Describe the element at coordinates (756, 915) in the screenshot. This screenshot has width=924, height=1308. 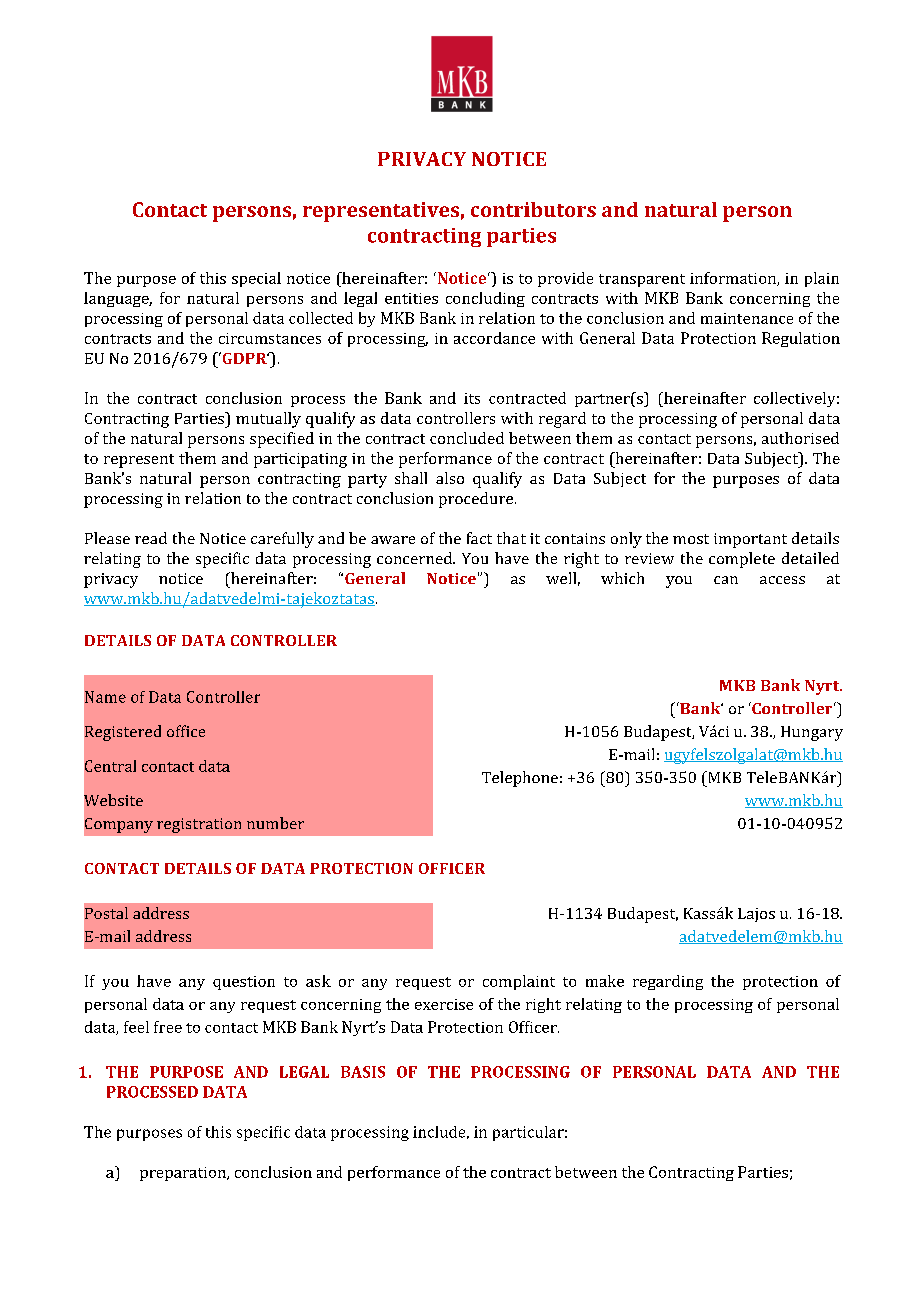
I see `Lajos` at that location.
